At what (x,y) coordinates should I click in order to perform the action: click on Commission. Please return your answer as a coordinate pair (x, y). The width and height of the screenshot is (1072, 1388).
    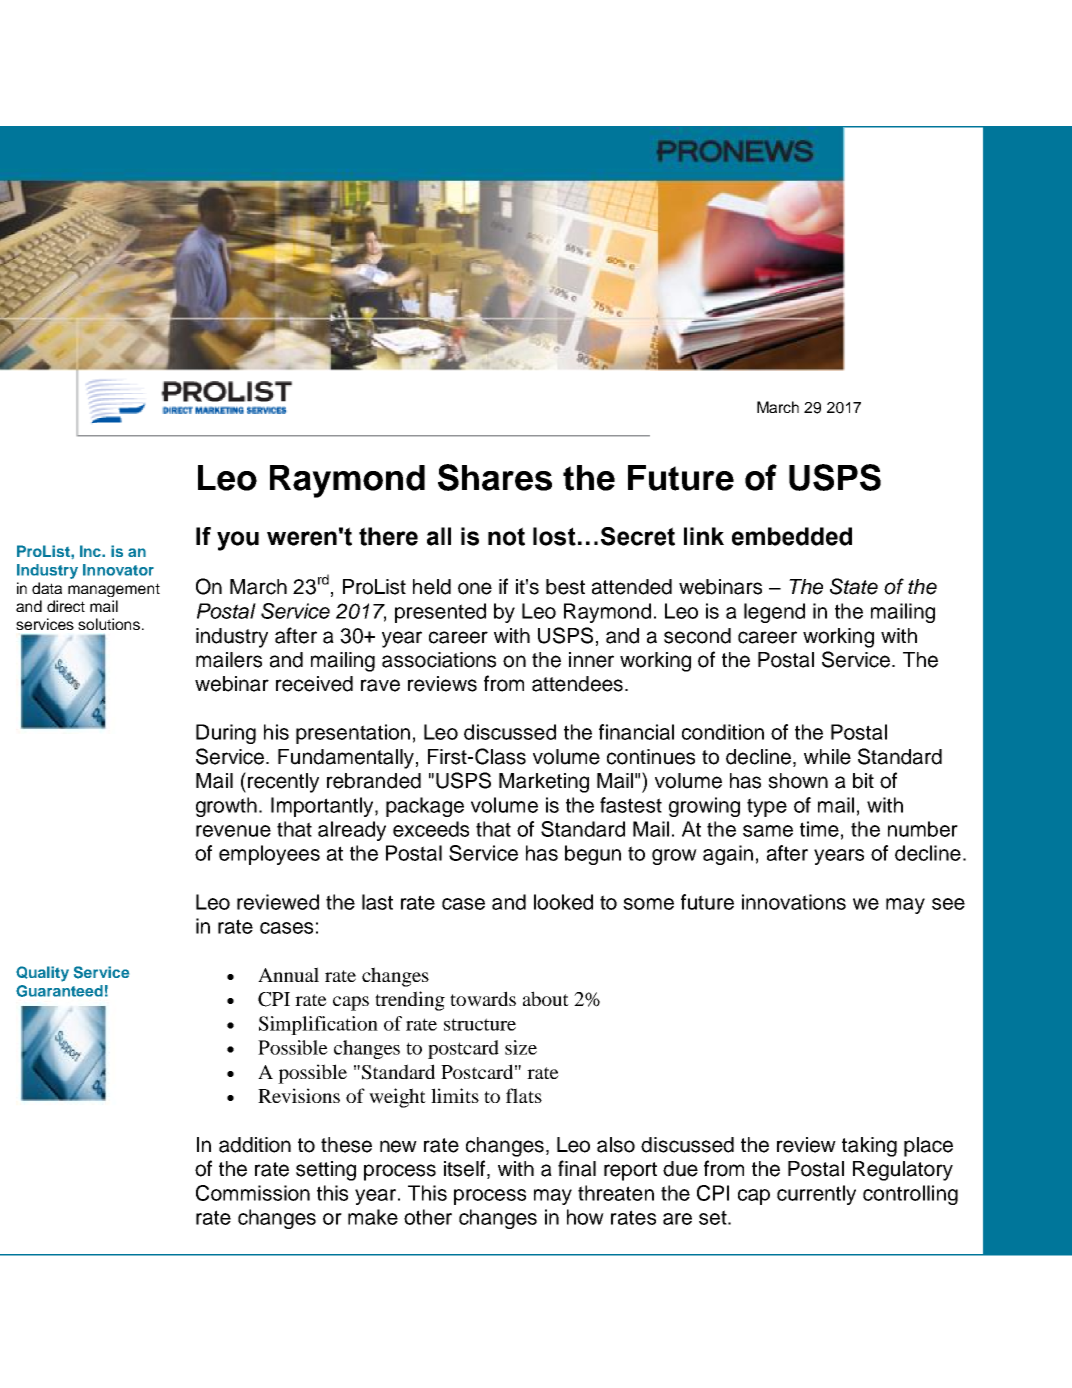
    Looking at the image, I should click on (253, 1193).
